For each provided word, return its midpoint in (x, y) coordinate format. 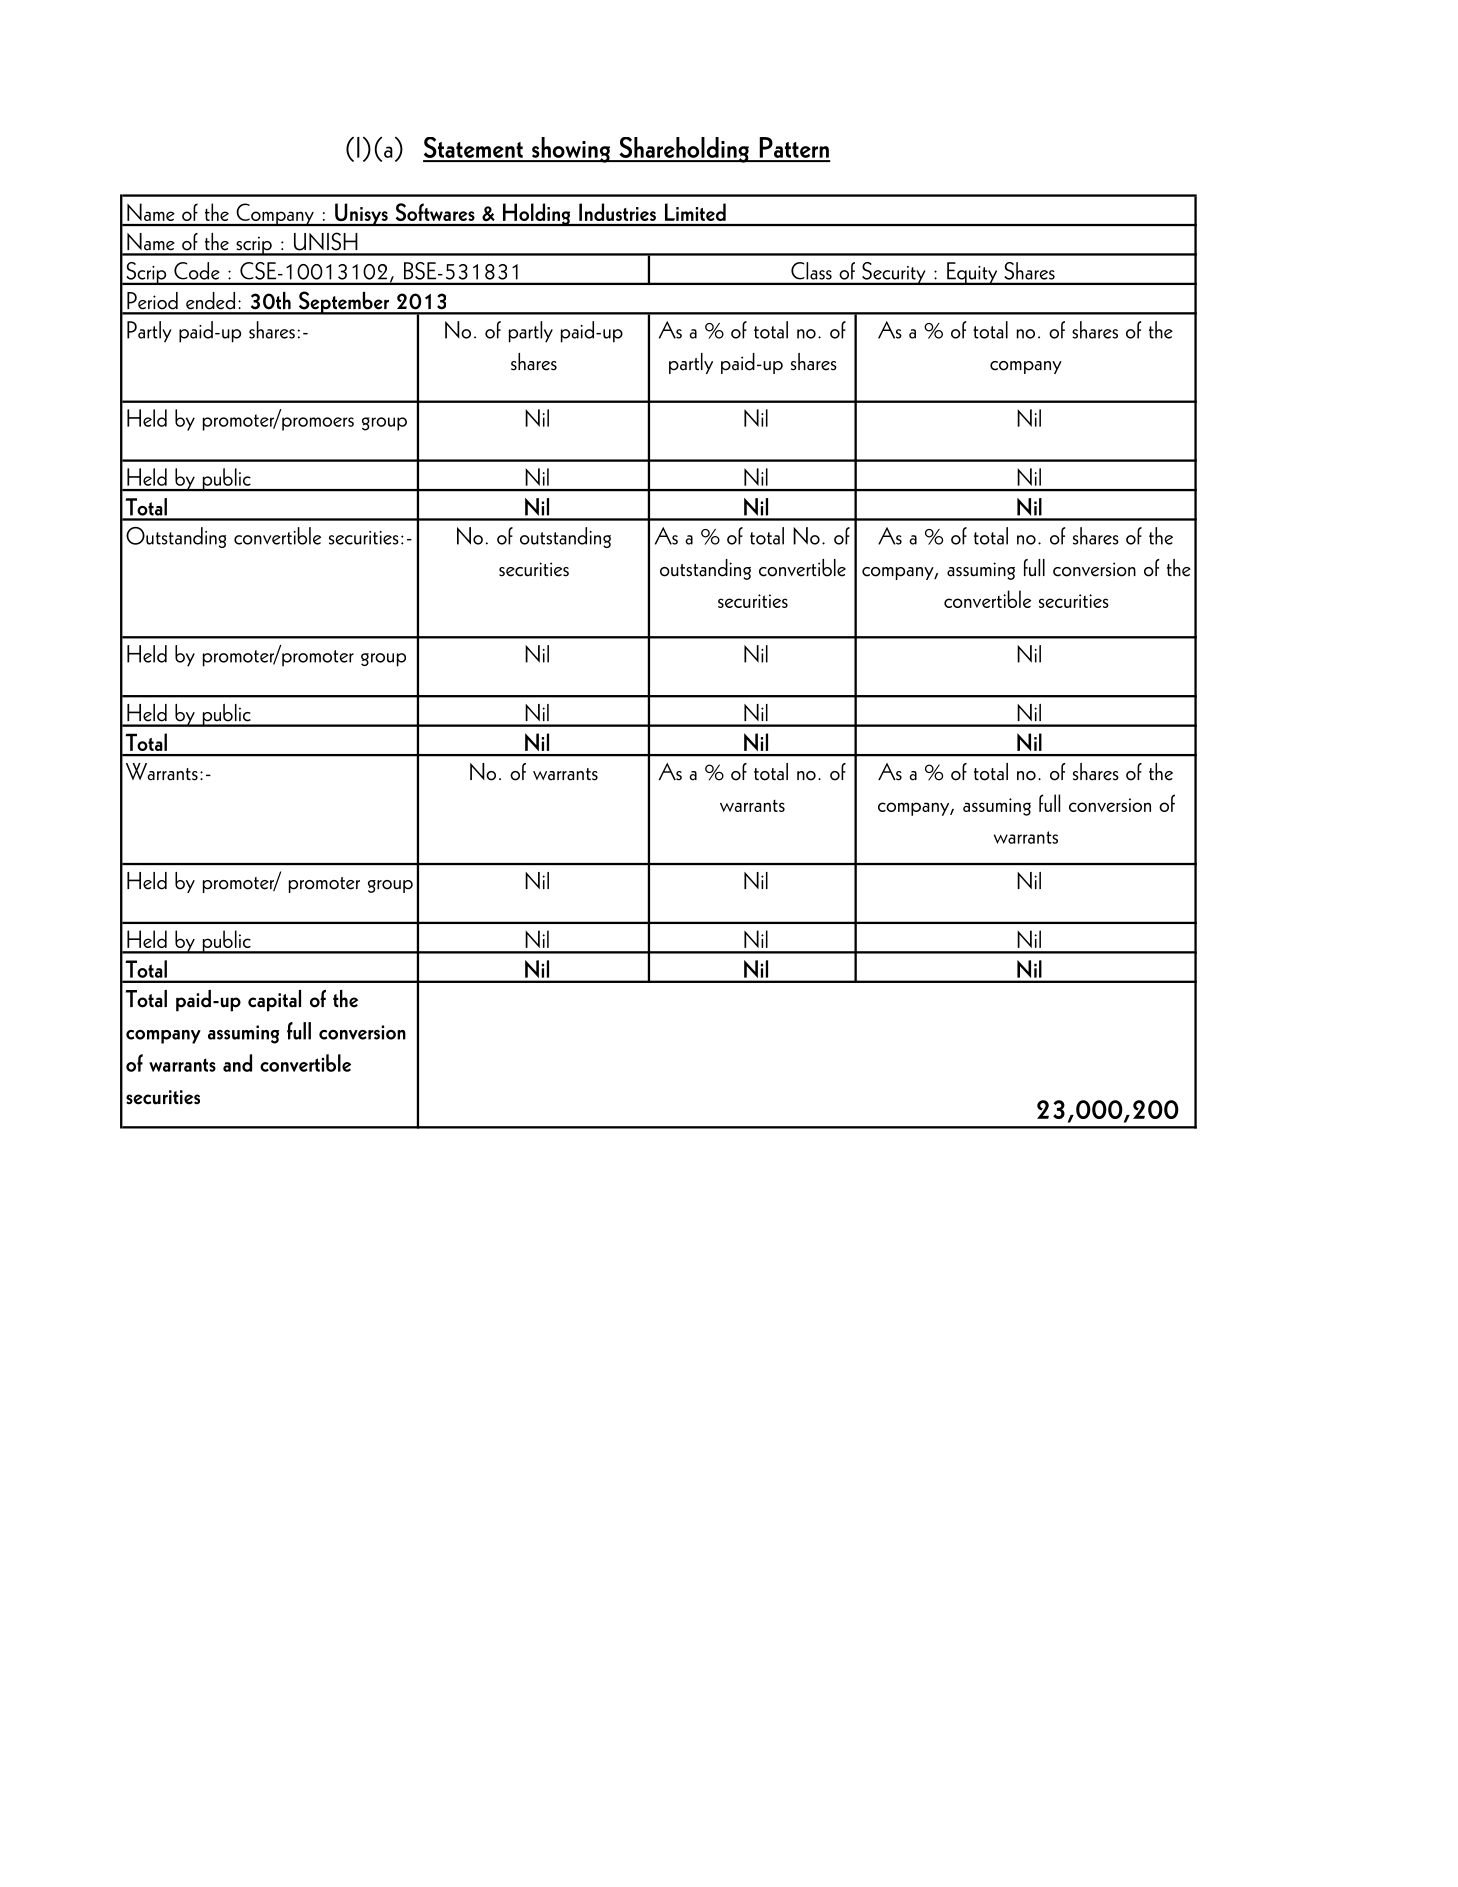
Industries (617, 212)
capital (274, 1001)
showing (571, 150)
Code (197, 271)
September (343, 303)
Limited (695, 212)
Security (894, 273)
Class (811, 271)
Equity (972, 273)
